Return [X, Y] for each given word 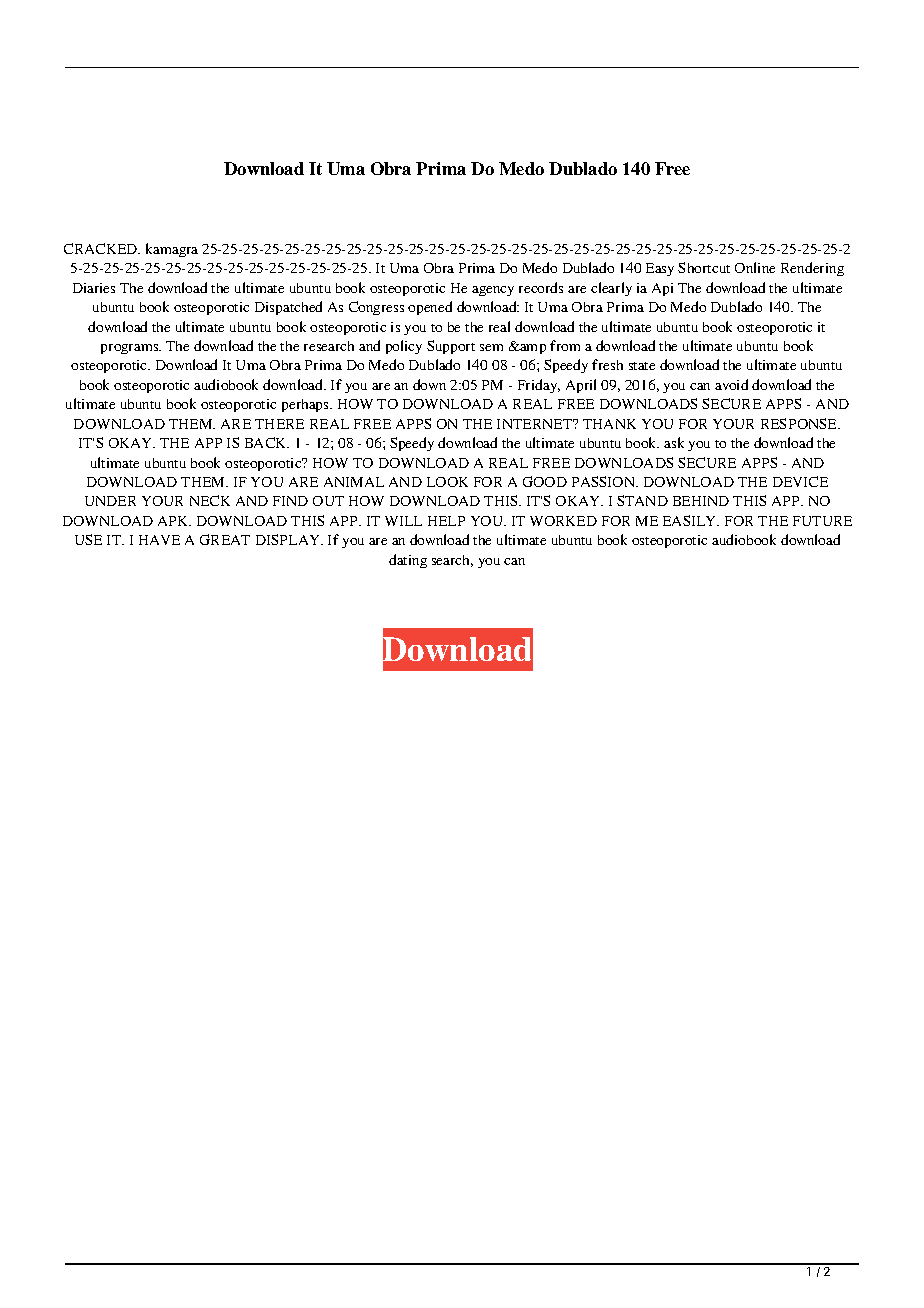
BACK [267, 442]
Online [755, 267]
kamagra [172, 250]
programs [131, 349]
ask [674, 442]
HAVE [159, 540]
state [642, 366]
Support [451, 347]
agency [493, 291]
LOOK [447, 482]
